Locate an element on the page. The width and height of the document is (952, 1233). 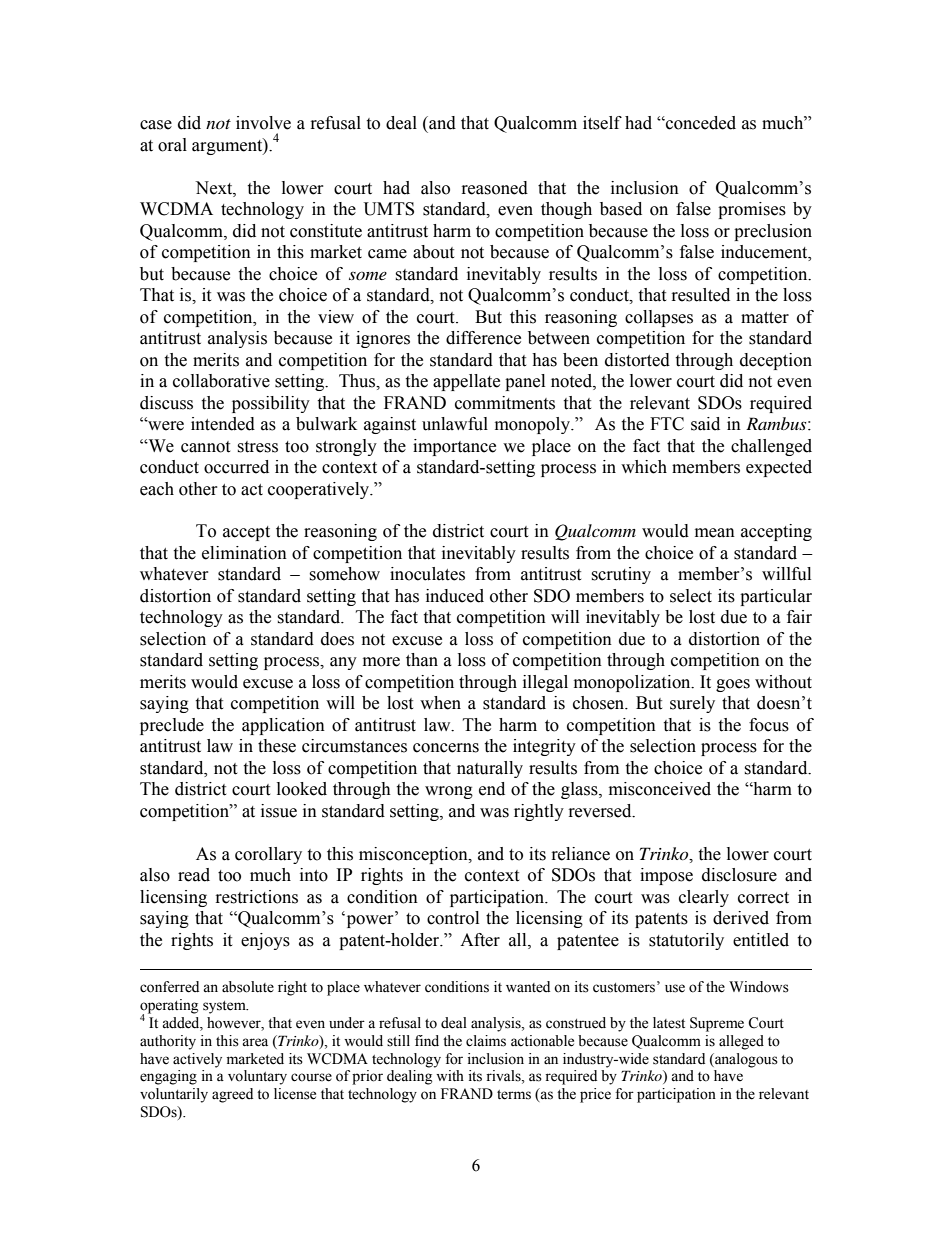
inoculates is located at coordinates (427, 574).
